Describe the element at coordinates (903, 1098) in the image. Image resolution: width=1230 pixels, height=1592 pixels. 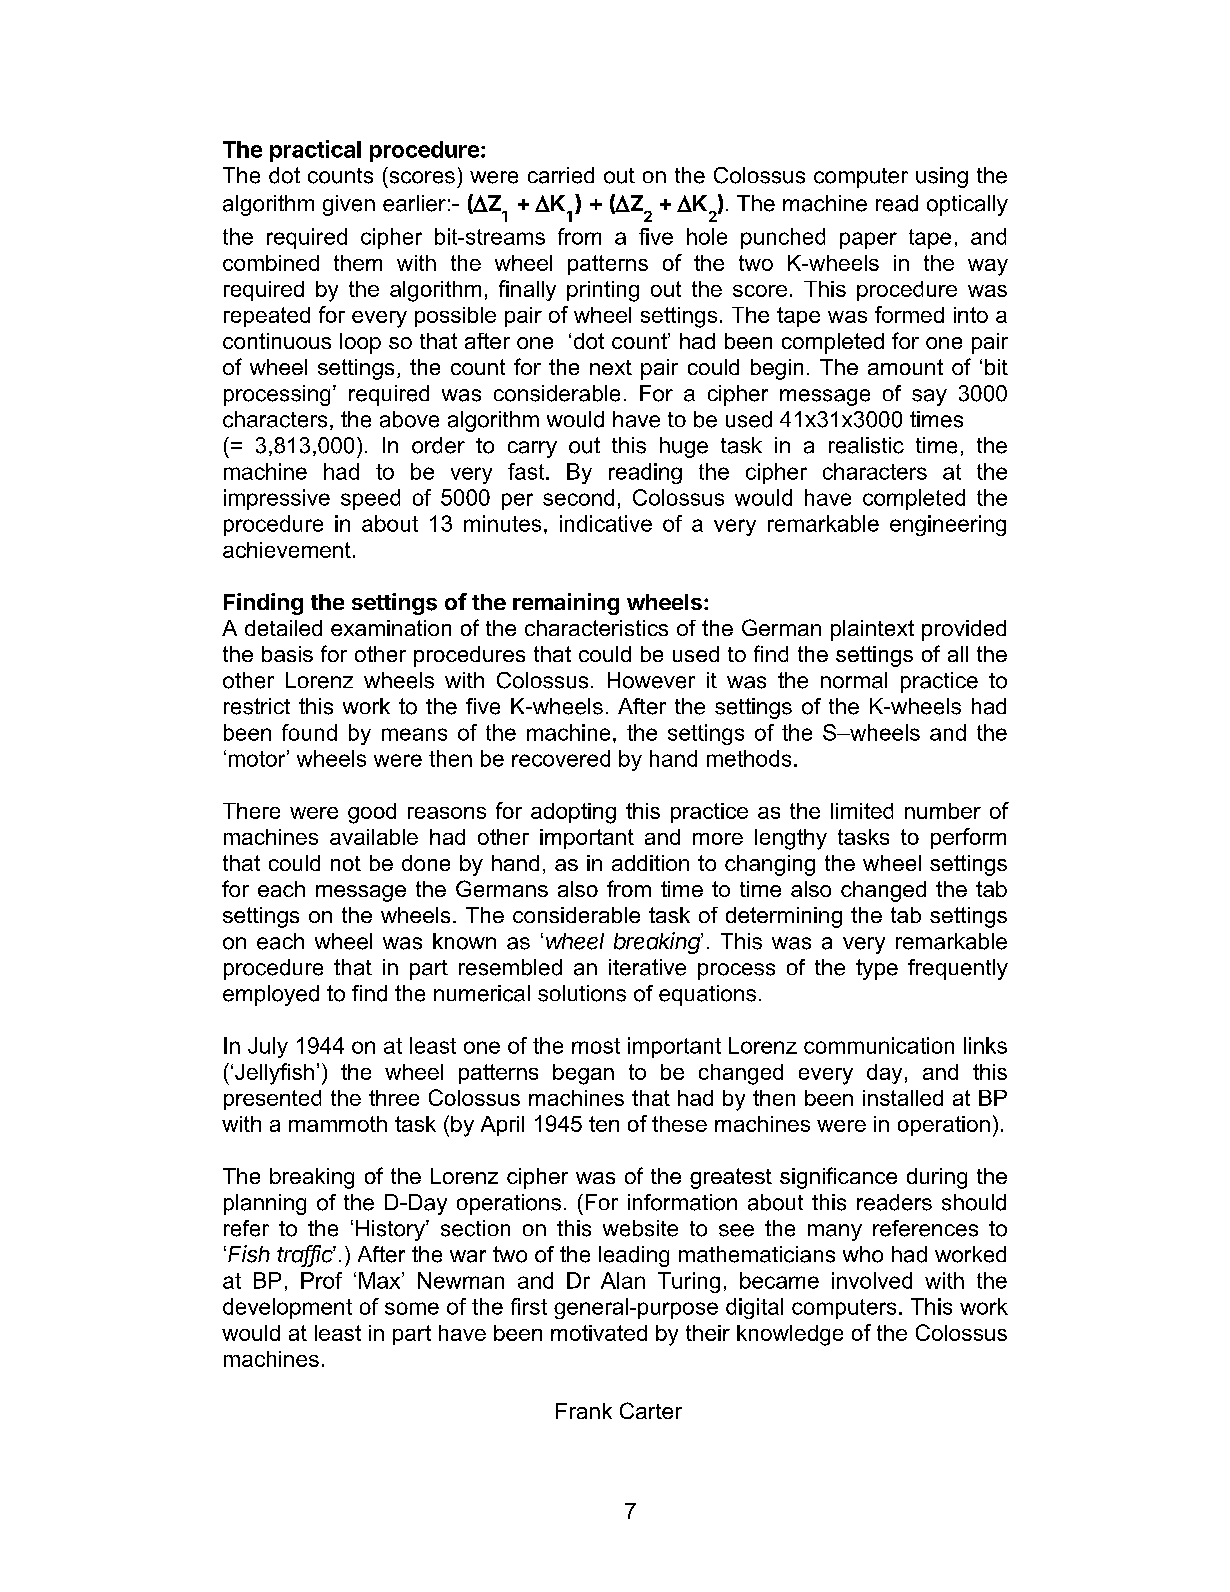
I see `installed` at that location.
